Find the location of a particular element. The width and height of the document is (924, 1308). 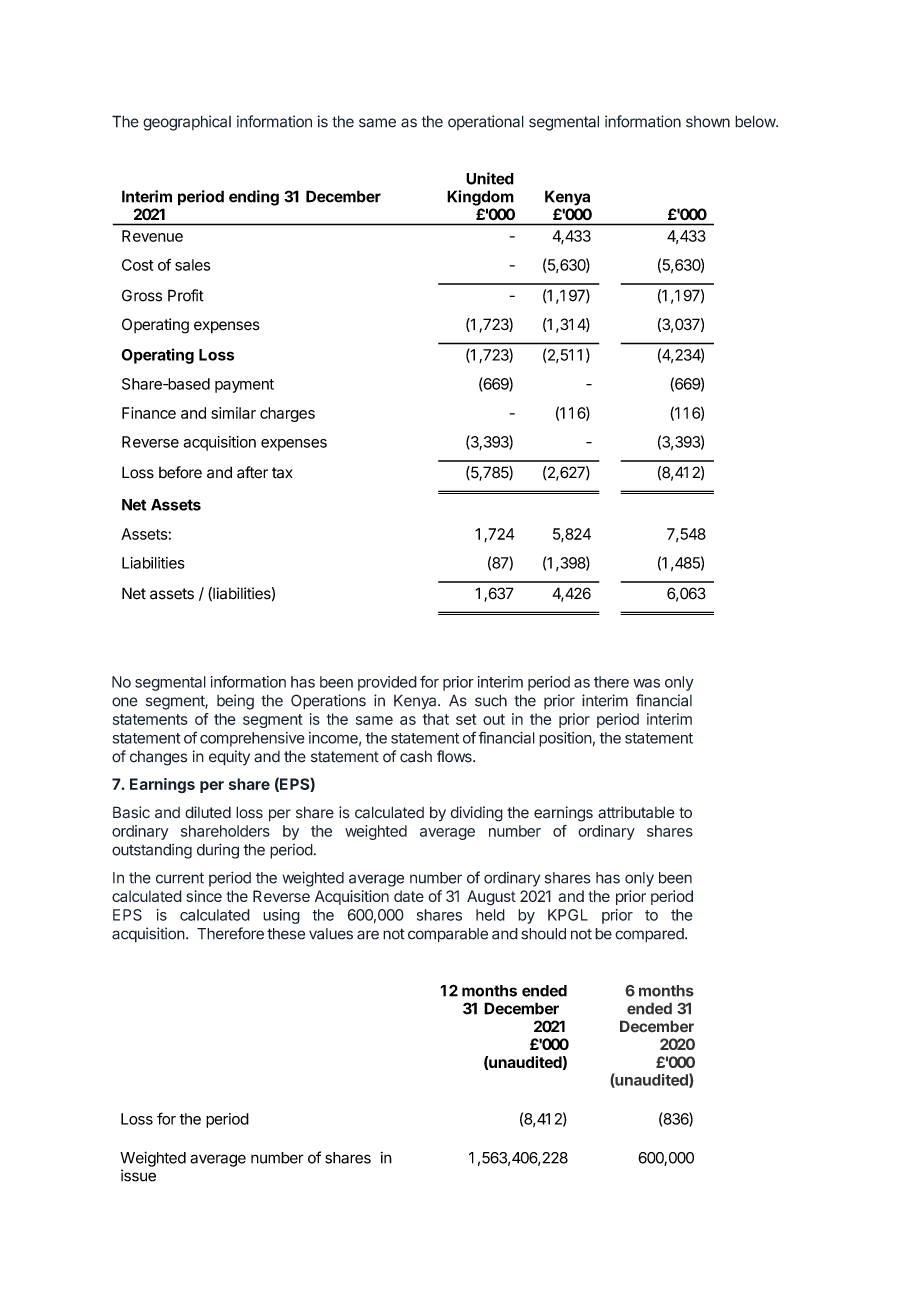

comparable is located at coordinates (448, 935).
